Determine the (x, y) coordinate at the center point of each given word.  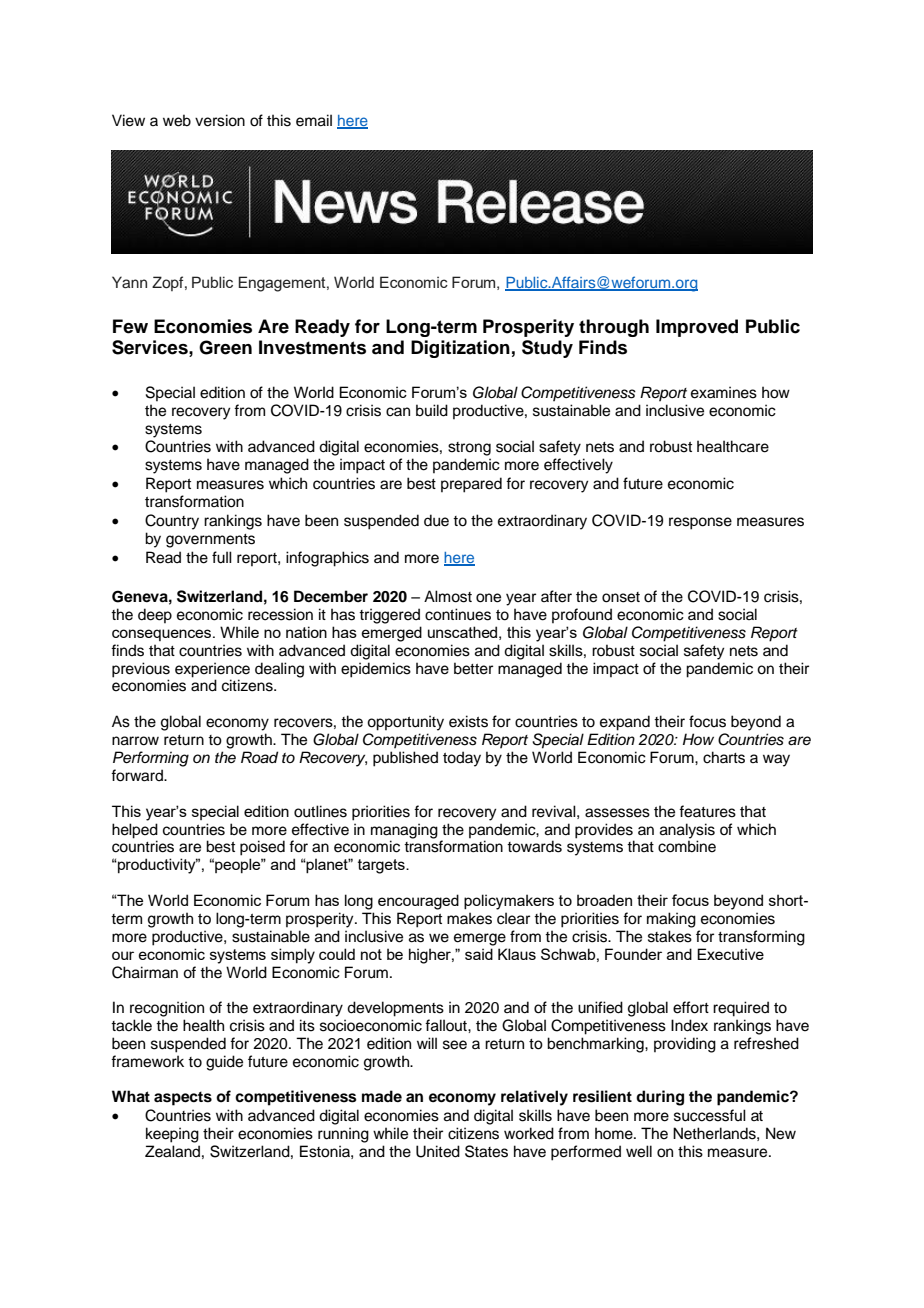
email (314, 120)
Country (172, 522)
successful (710, 1115)
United (438, 1151)
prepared (471, 485)
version (220, 120)
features (707, 811)
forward (138, 775)
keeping (172, 1135)
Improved (697, 328)
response (700, 523)
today (462, 759)
